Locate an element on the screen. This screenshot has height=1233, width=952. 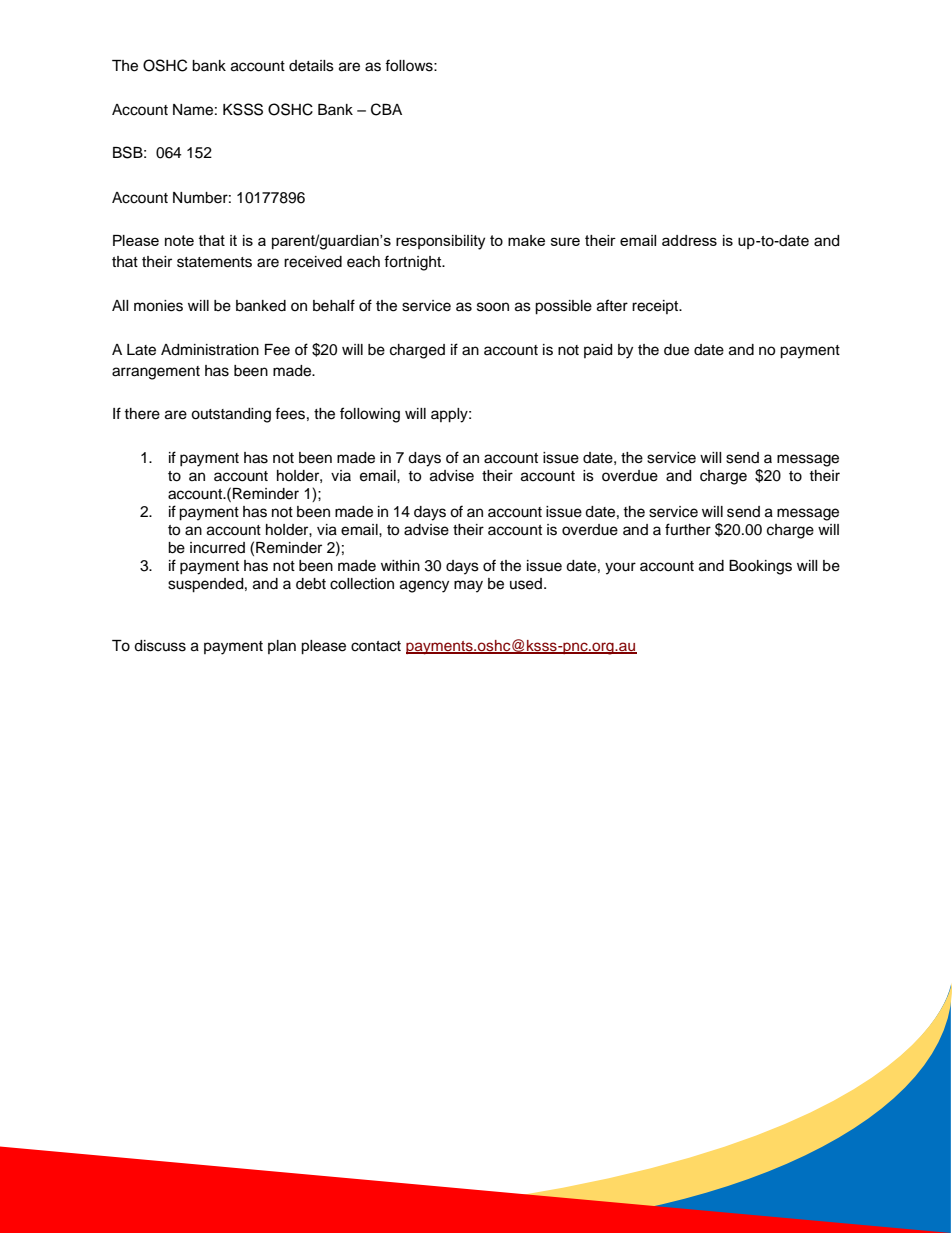
address is located at coordinates (689, 240).
